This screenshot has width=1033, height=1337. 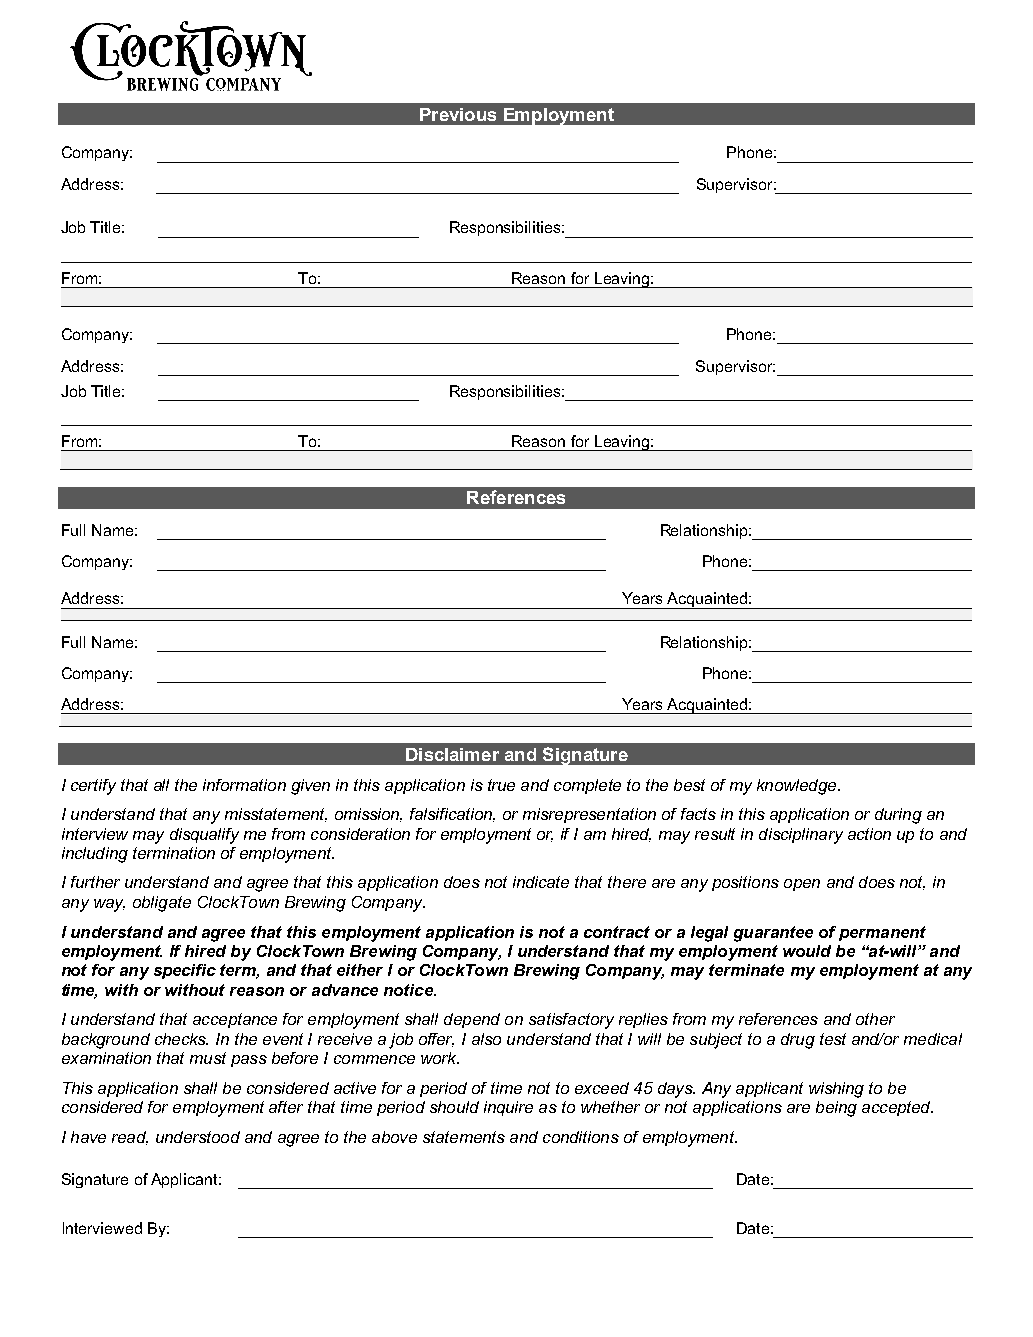 I want to click on understood, so click(x=198, y=1137).
